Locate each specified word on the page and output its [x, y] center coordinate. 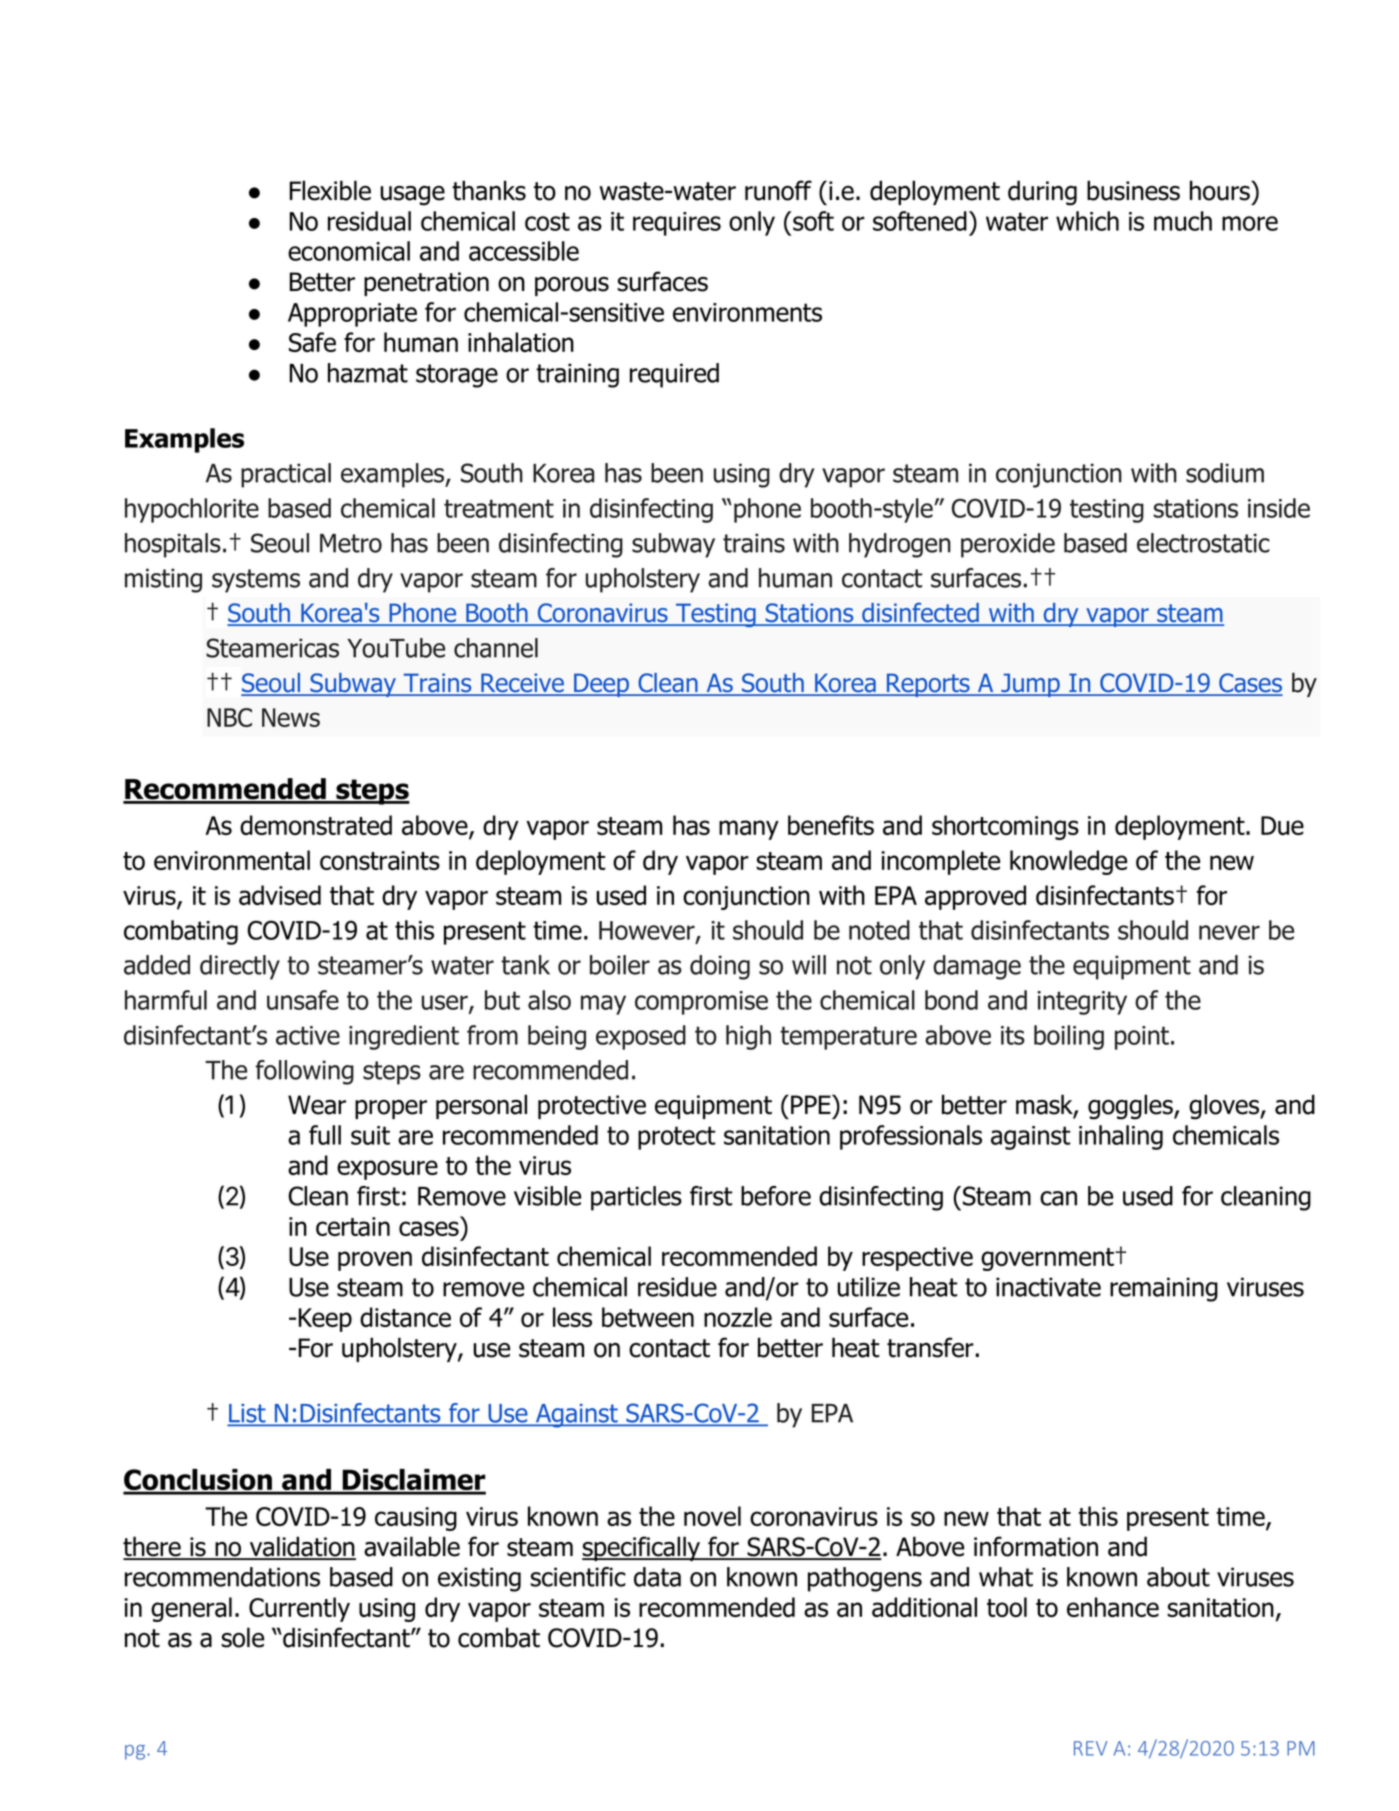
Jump [1030, 685]
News [291, 717]
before [776, 1196]
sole [242, 1637]
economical [349, 251]
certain [353, 1226]
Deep [602, 685]
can [1058, 1198]
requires [677, 224]
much [1183, 221]
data [657, 1577]
